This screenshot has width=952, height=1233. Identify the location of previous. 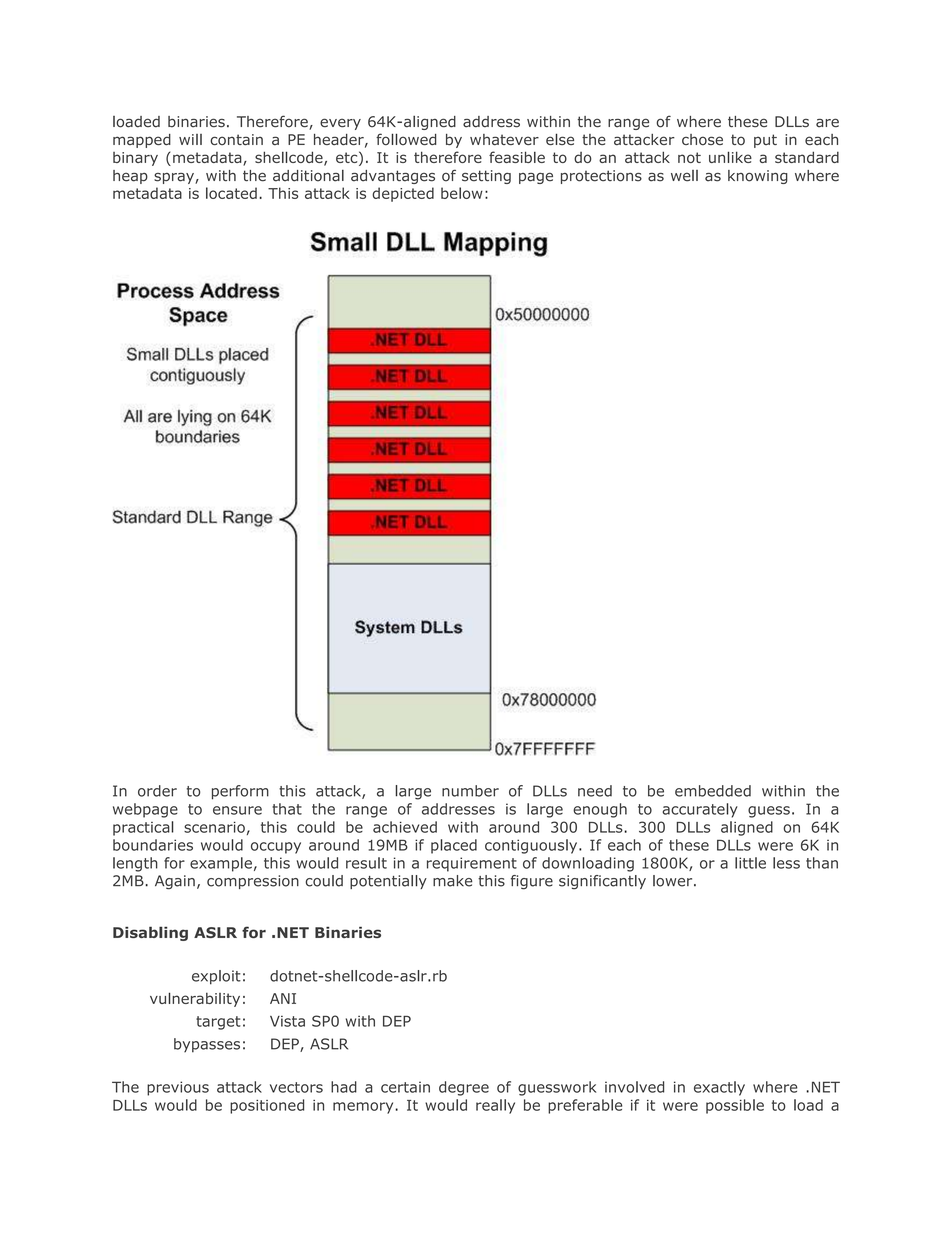
(178, 1088).
